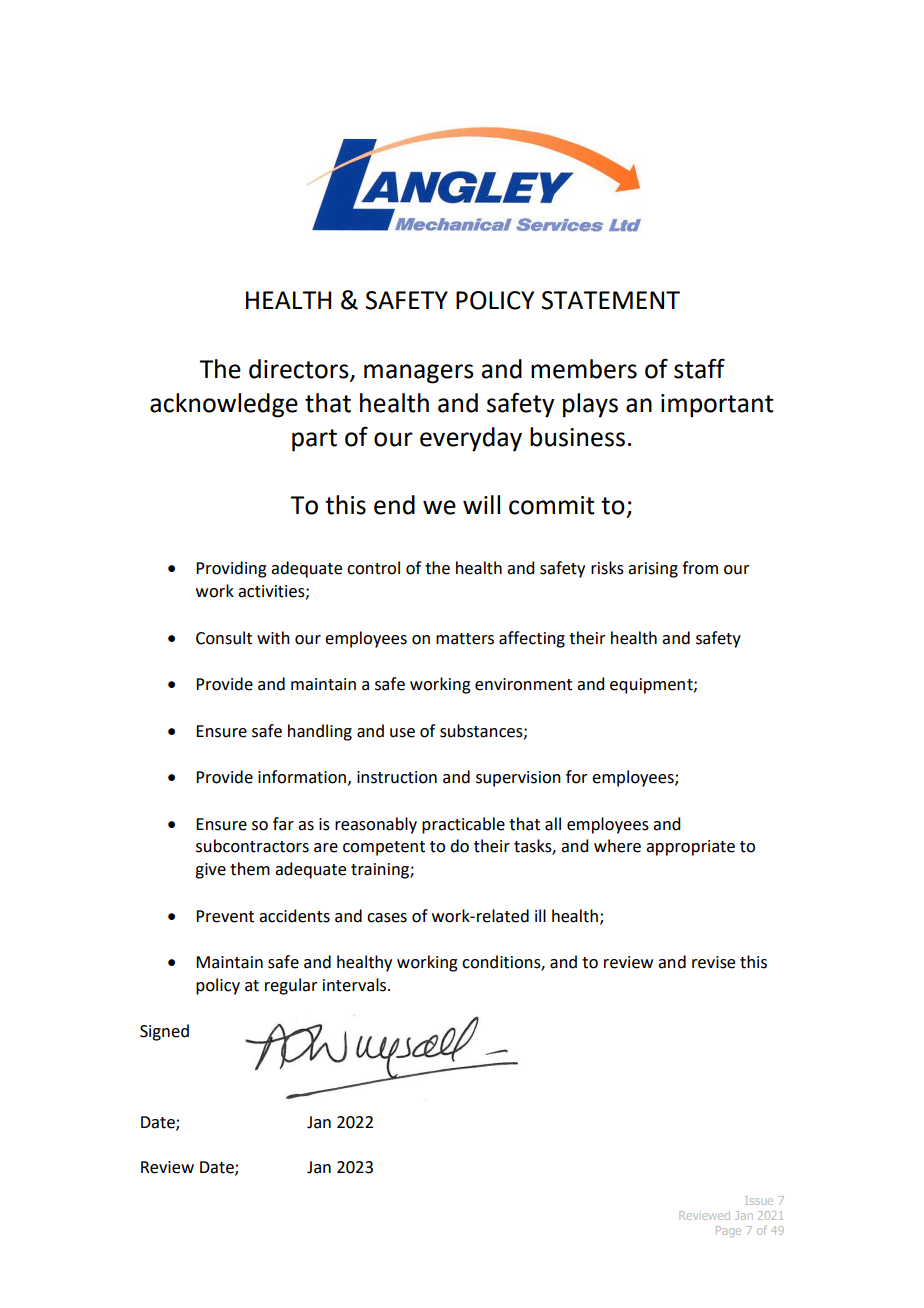 The width and height of the page is (924, 1308). Describe the element at coordinates (291, 986) in the page. I see `regular` at that location.
